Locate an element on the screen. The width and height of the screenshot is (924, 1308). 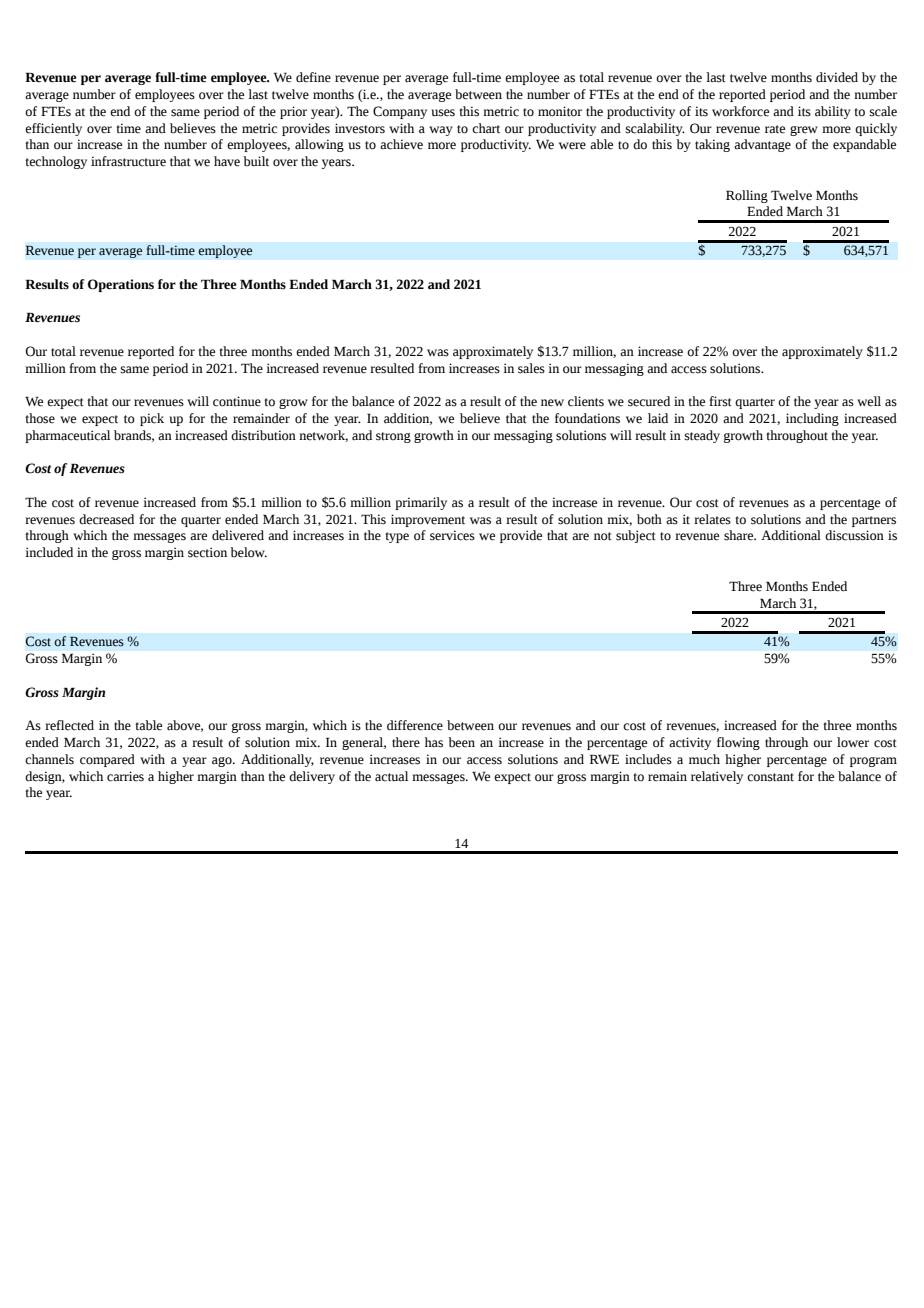
been is located at coordinates (461, 742).
